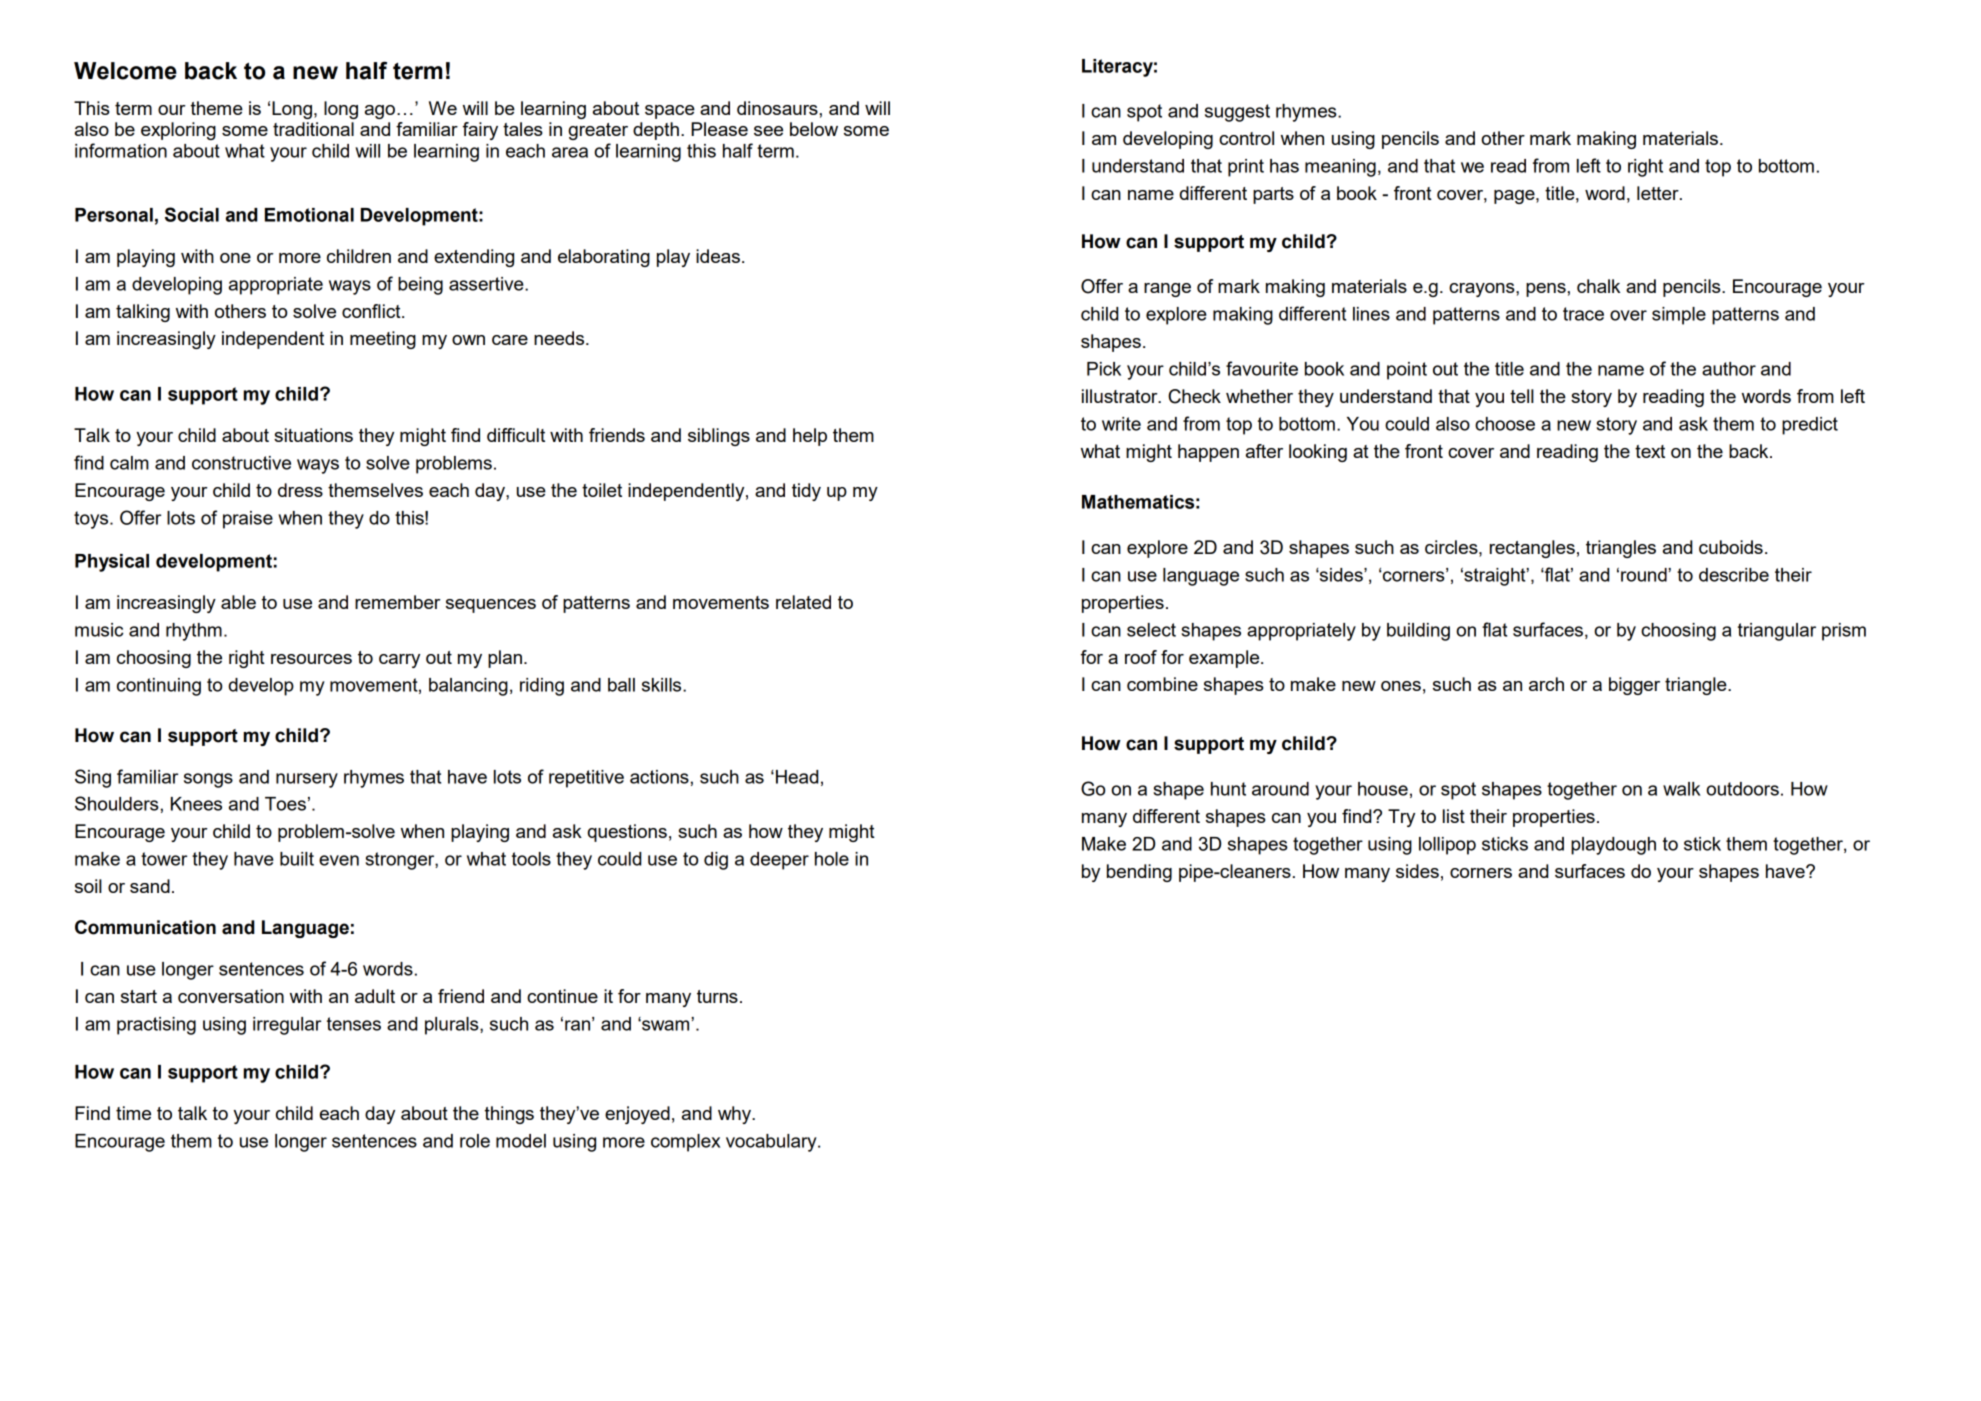 The height and width of the screenshot is (1401, 1981). Describe the element at coordinates (159, 687) in the screenshot. I see `continuing` at that location.
